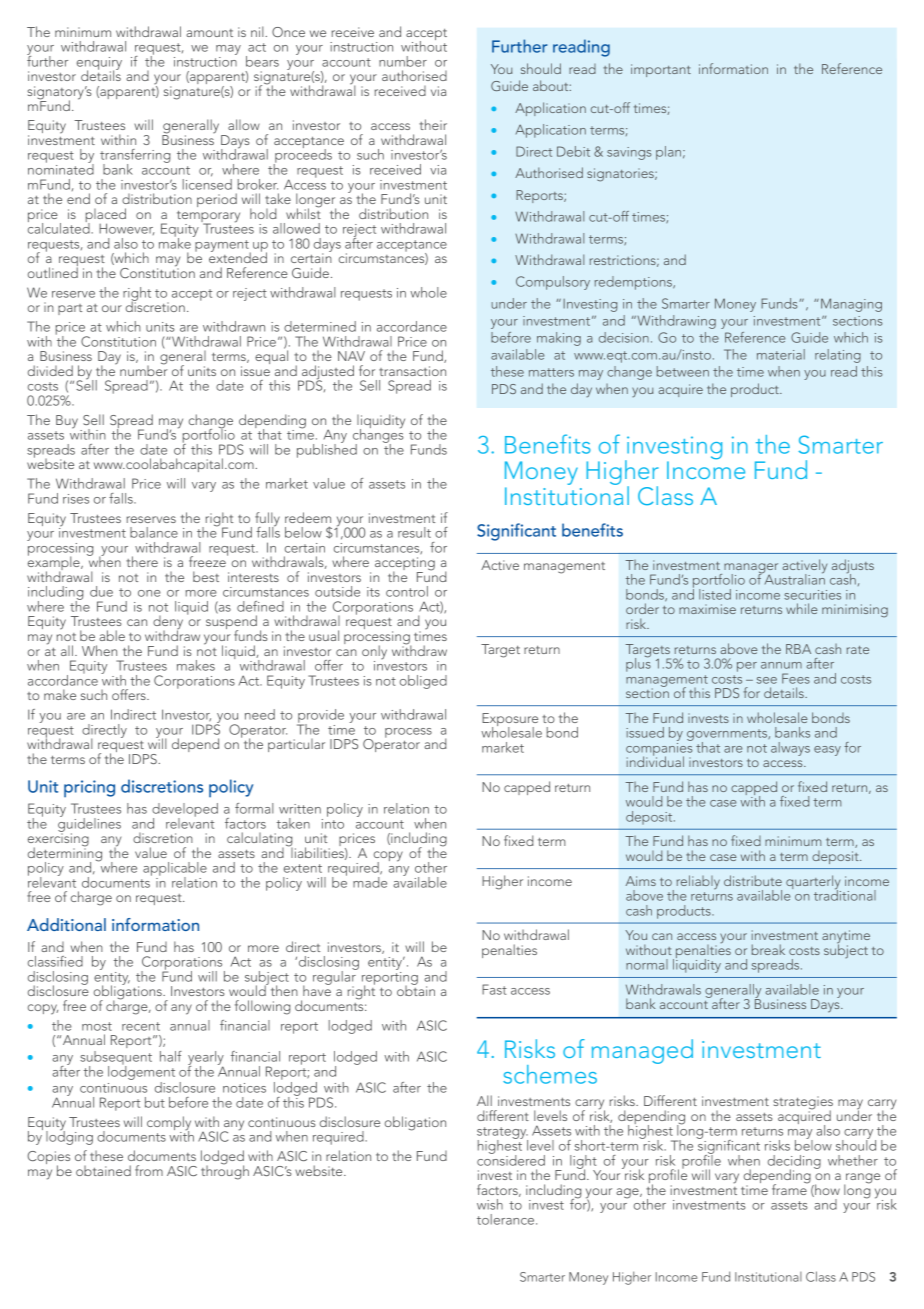 This image has height=1309, width=924. What do you see at coordinates (781, 354) in the image?
I see `material` at bounding box center [781, 354].
